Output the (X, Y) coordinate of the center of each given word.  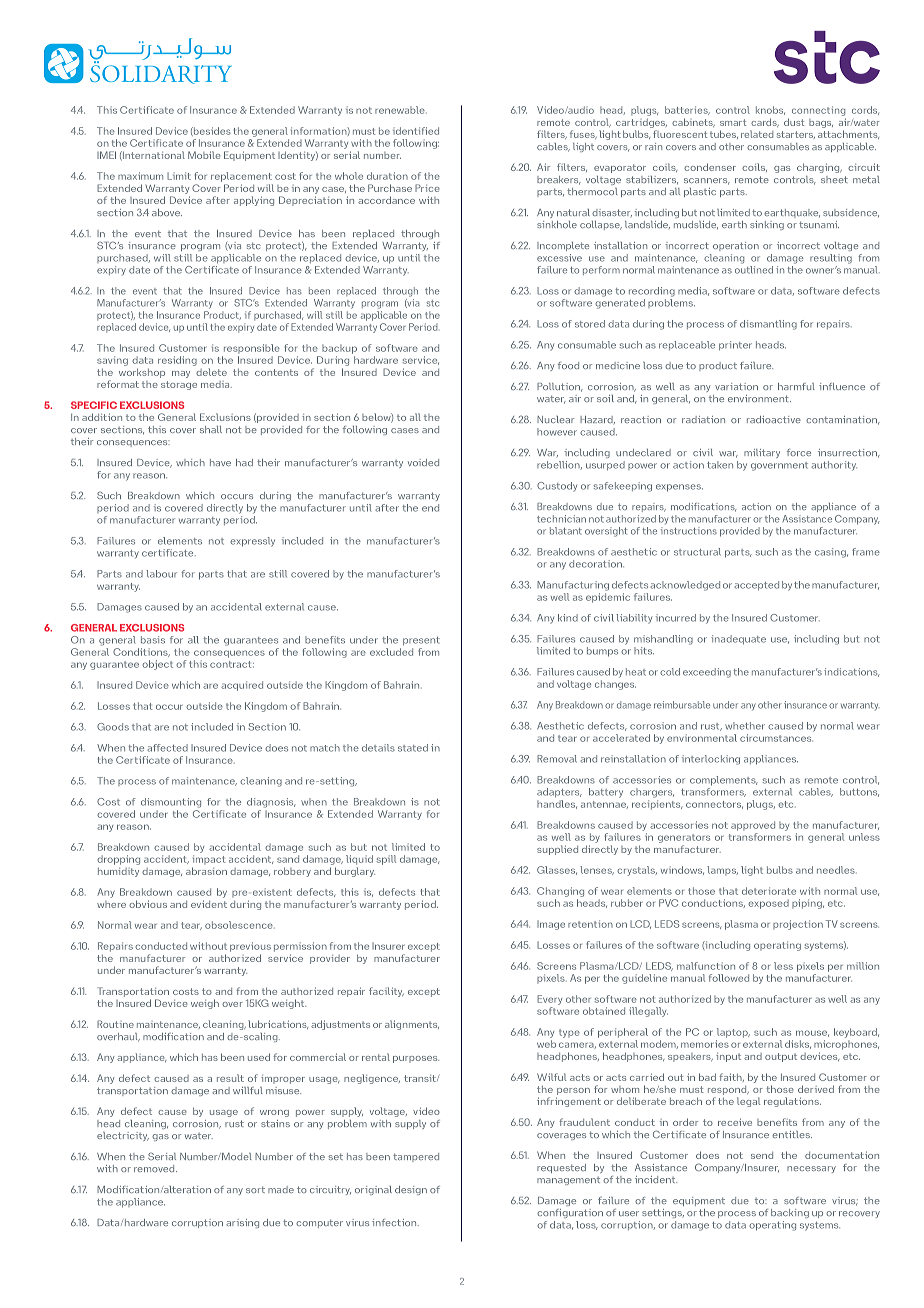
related (757, 134)
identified (416, 131)
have (220, 462)
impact (209, 859)
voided (423, 462)
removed (155, 1168)
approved (753, 826)
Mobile (204, 155)
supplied (557, 850)
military (762, 453)
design (411, 1190)
